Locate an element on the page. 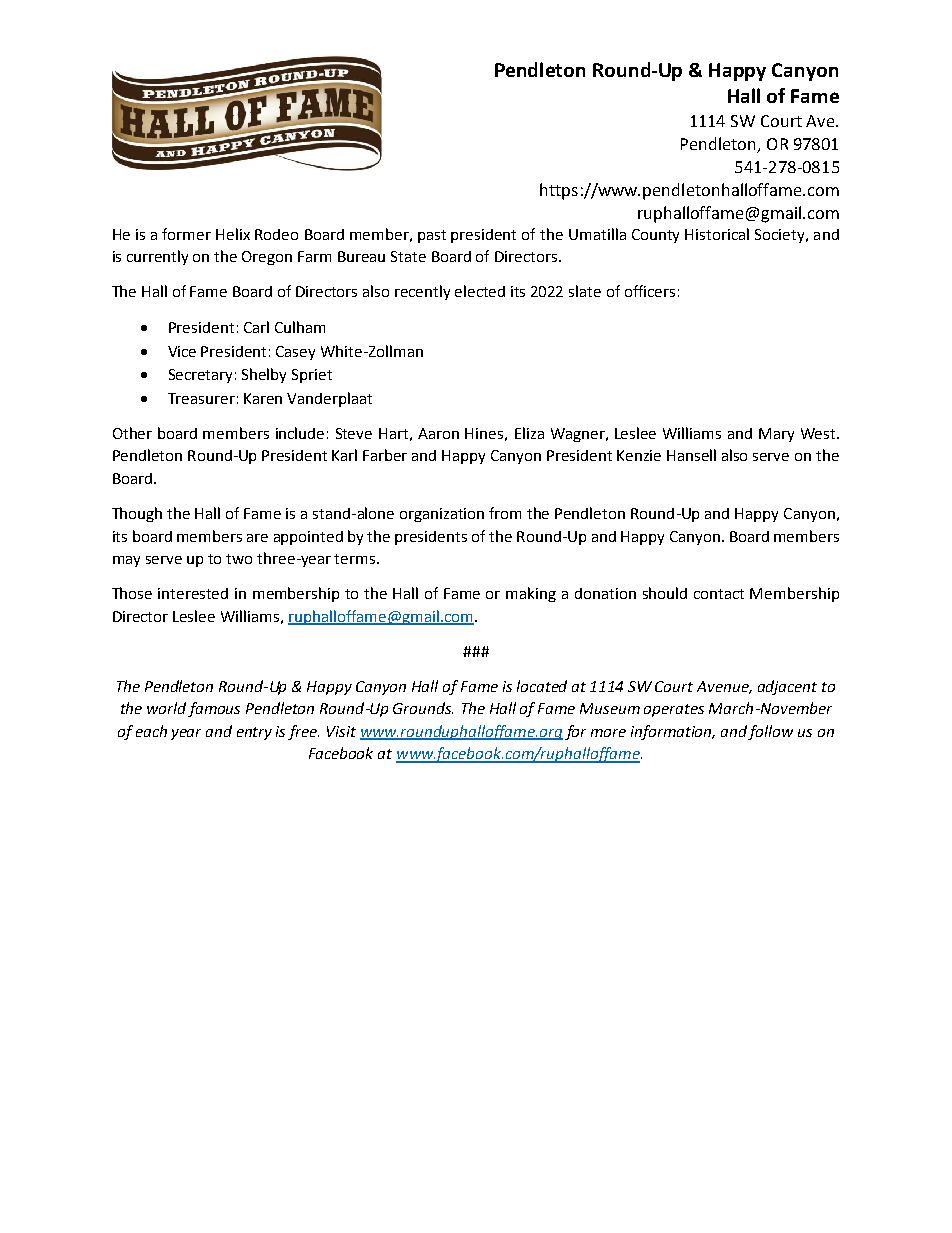 Image resolution: width=952 pixels, height=1233 pixels. famous is located at coordinates (214, 709).
